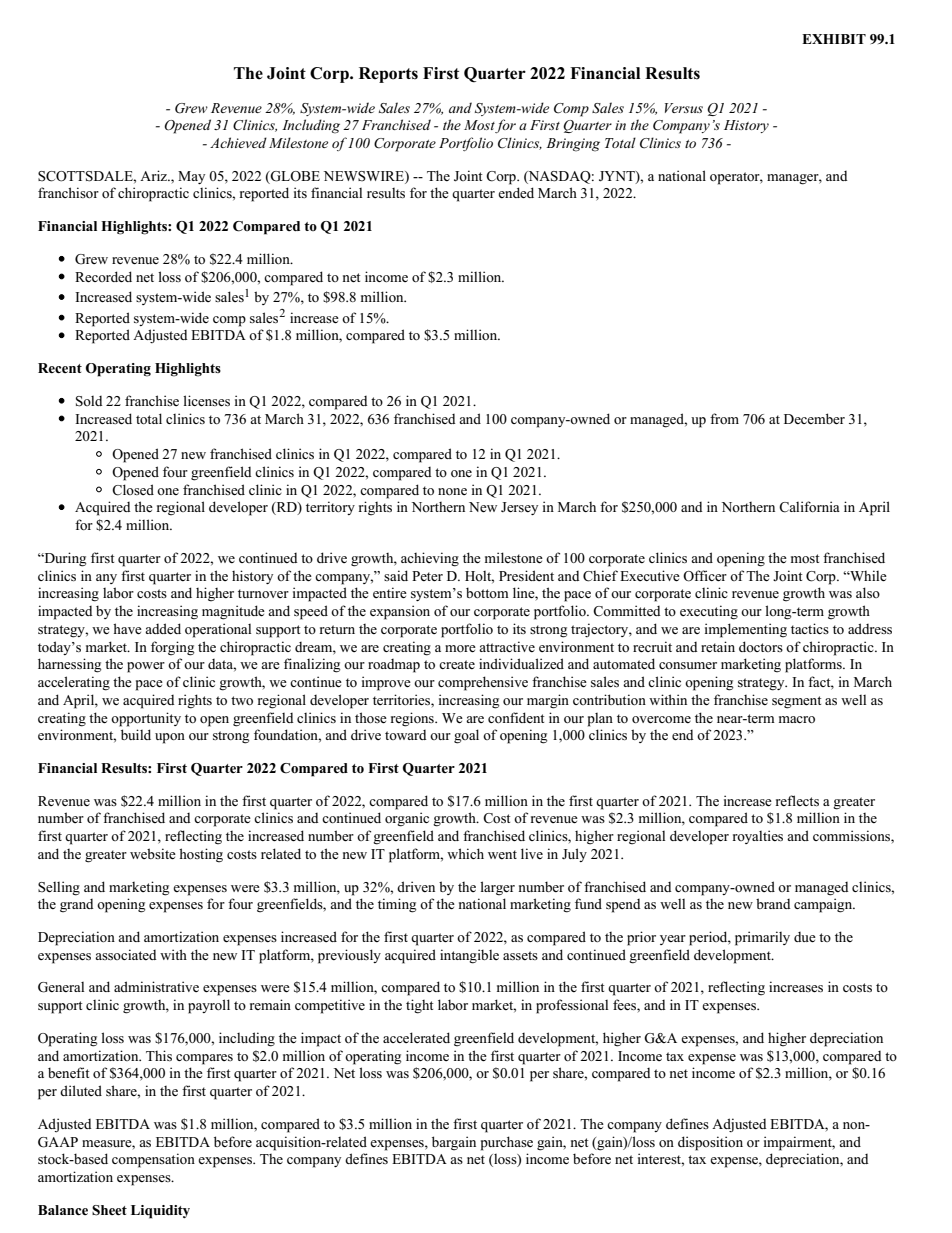 Image resolution: width=952 pixels, height=1233 pixels. Describe the element at coordinates (160, 1212) in the document. I see `Liquidity` at that location.
